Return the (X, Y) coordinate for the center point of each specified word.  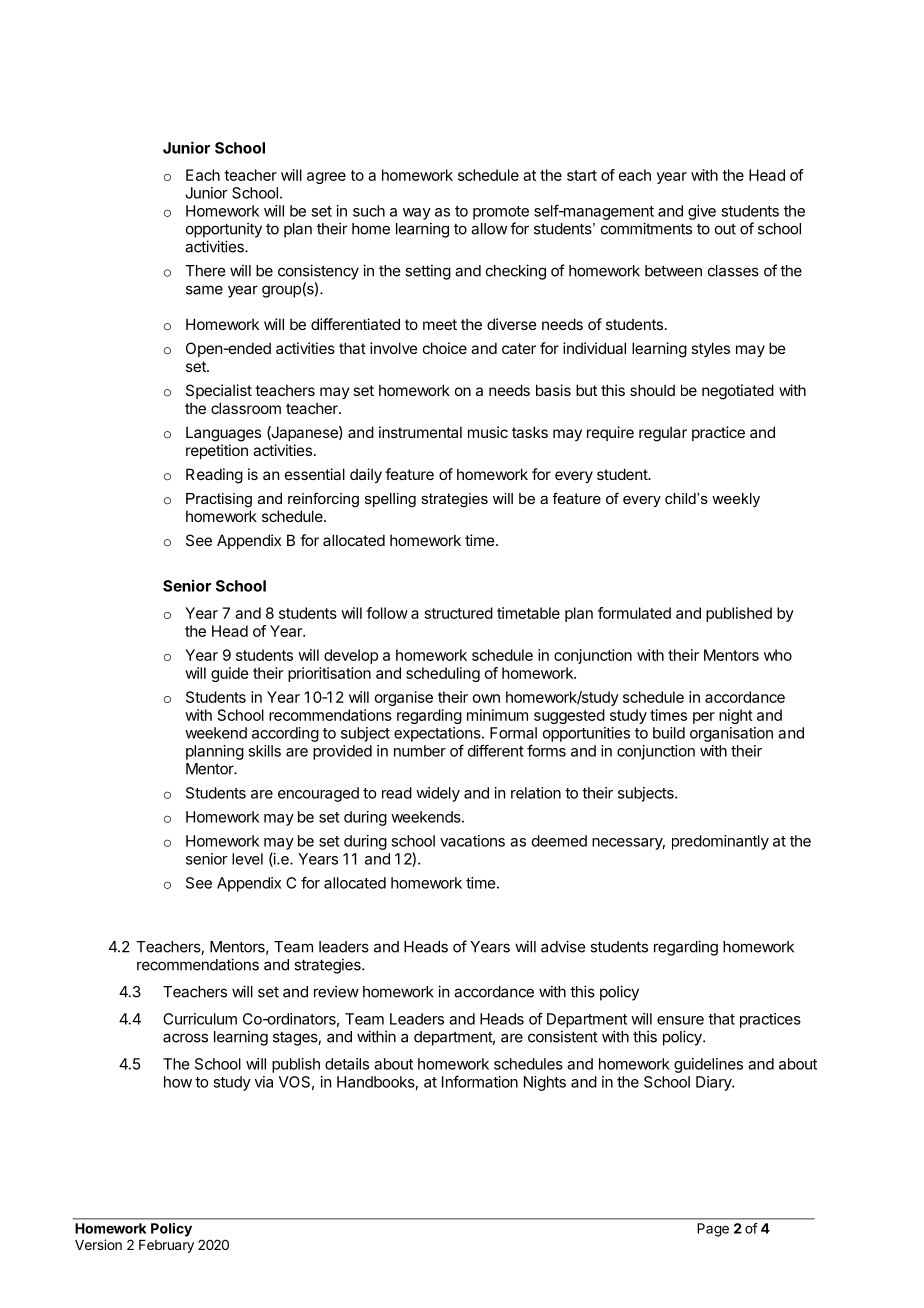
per (704, 718)
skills (264, 751)
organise (404, 698)
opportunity (224, 230)
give (702, 212)
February (166, 1246)
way (417, 214)
